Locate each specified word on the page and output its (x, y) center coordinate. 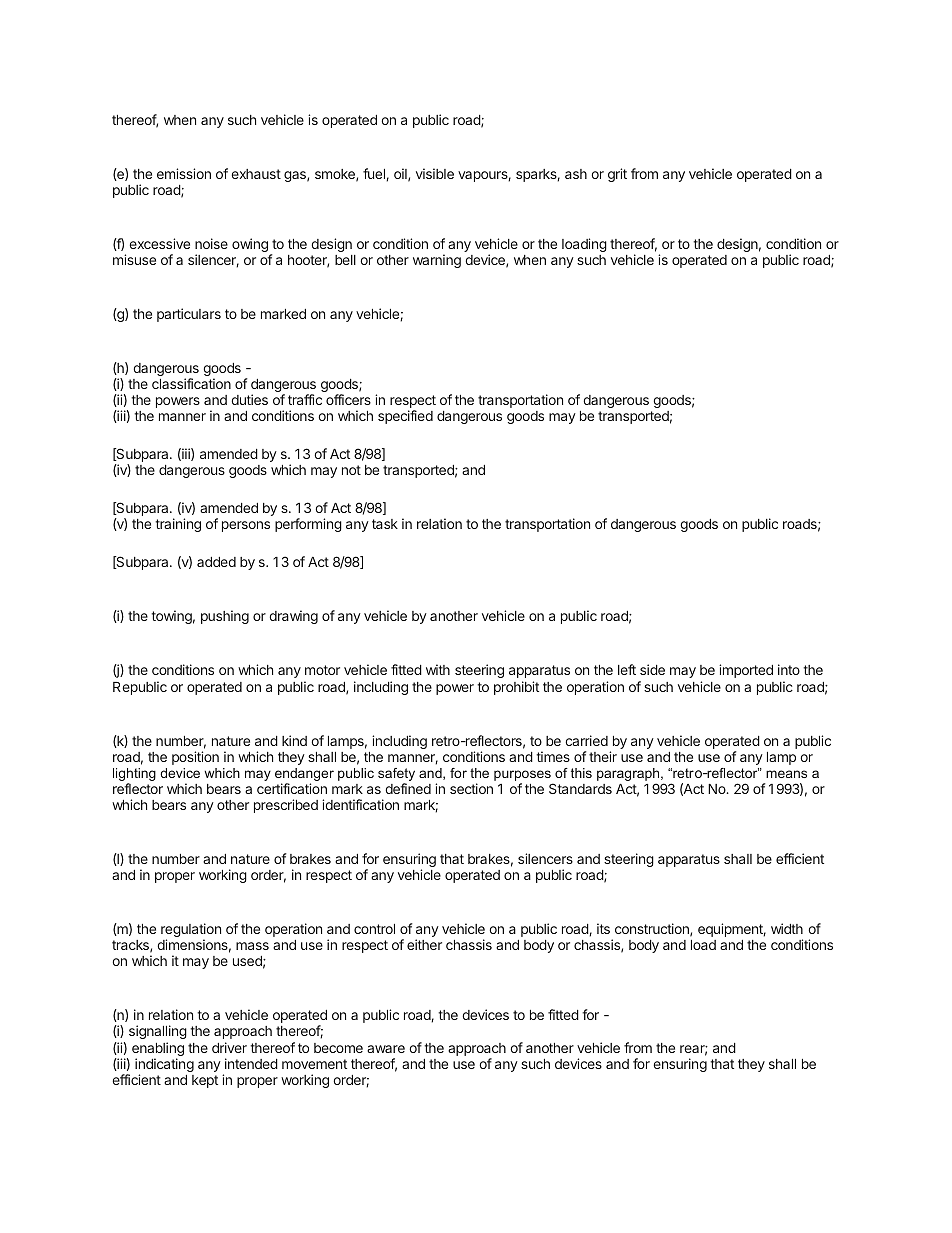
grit (617, 175)
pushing (225, 617)
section (471, 788)
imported (746, 671)
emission (184, 173)
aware (386, 1049)
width (787, 928)
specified (405, 417)
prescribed (286, 806)
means (786, 774)
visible (435, 173)
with (438, 669)
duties (249, 399)
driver (229, 1047)
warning (437, 261)
